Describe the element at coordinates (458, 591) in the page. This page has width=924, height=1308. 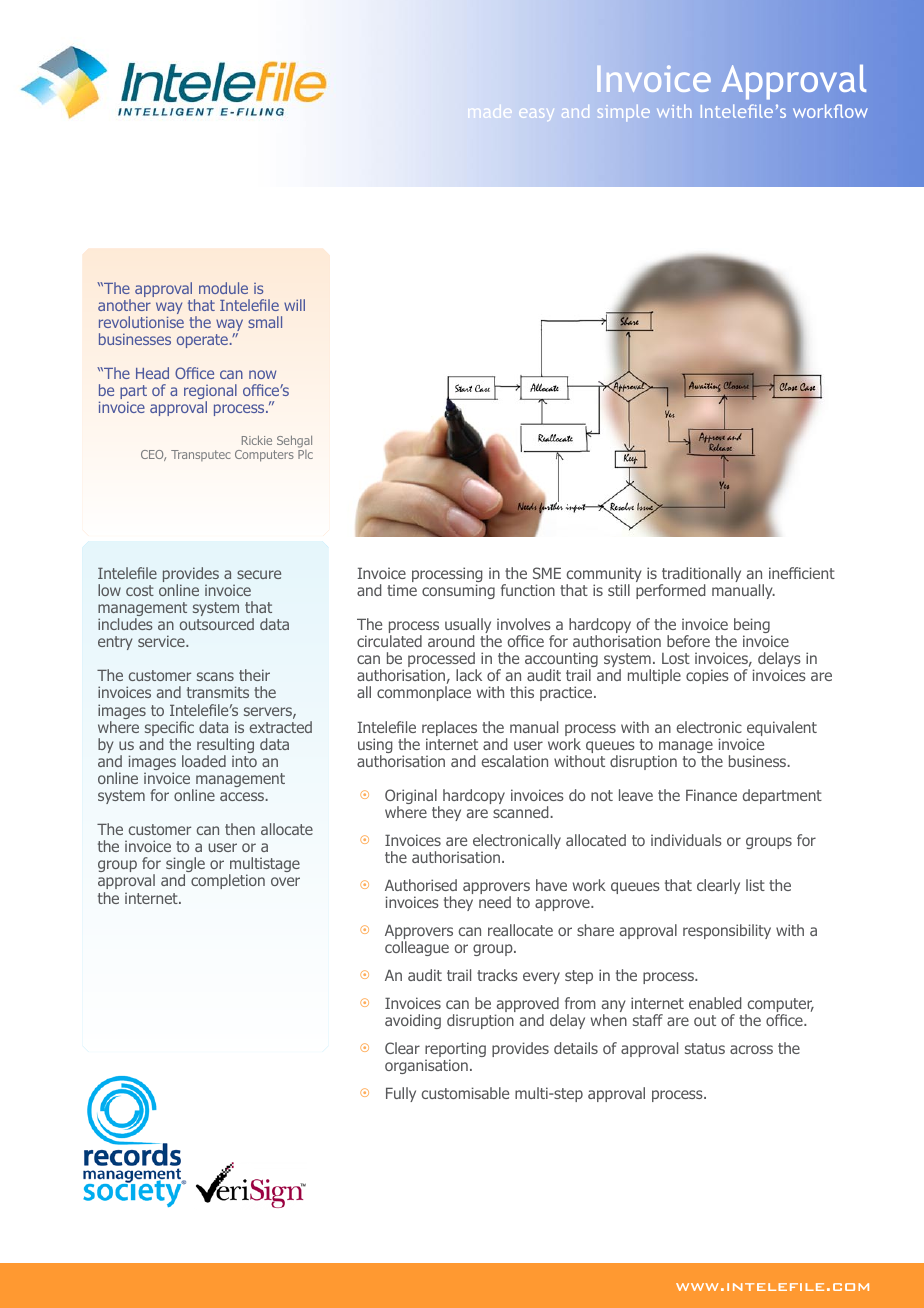
I see `consuming` at that location.
